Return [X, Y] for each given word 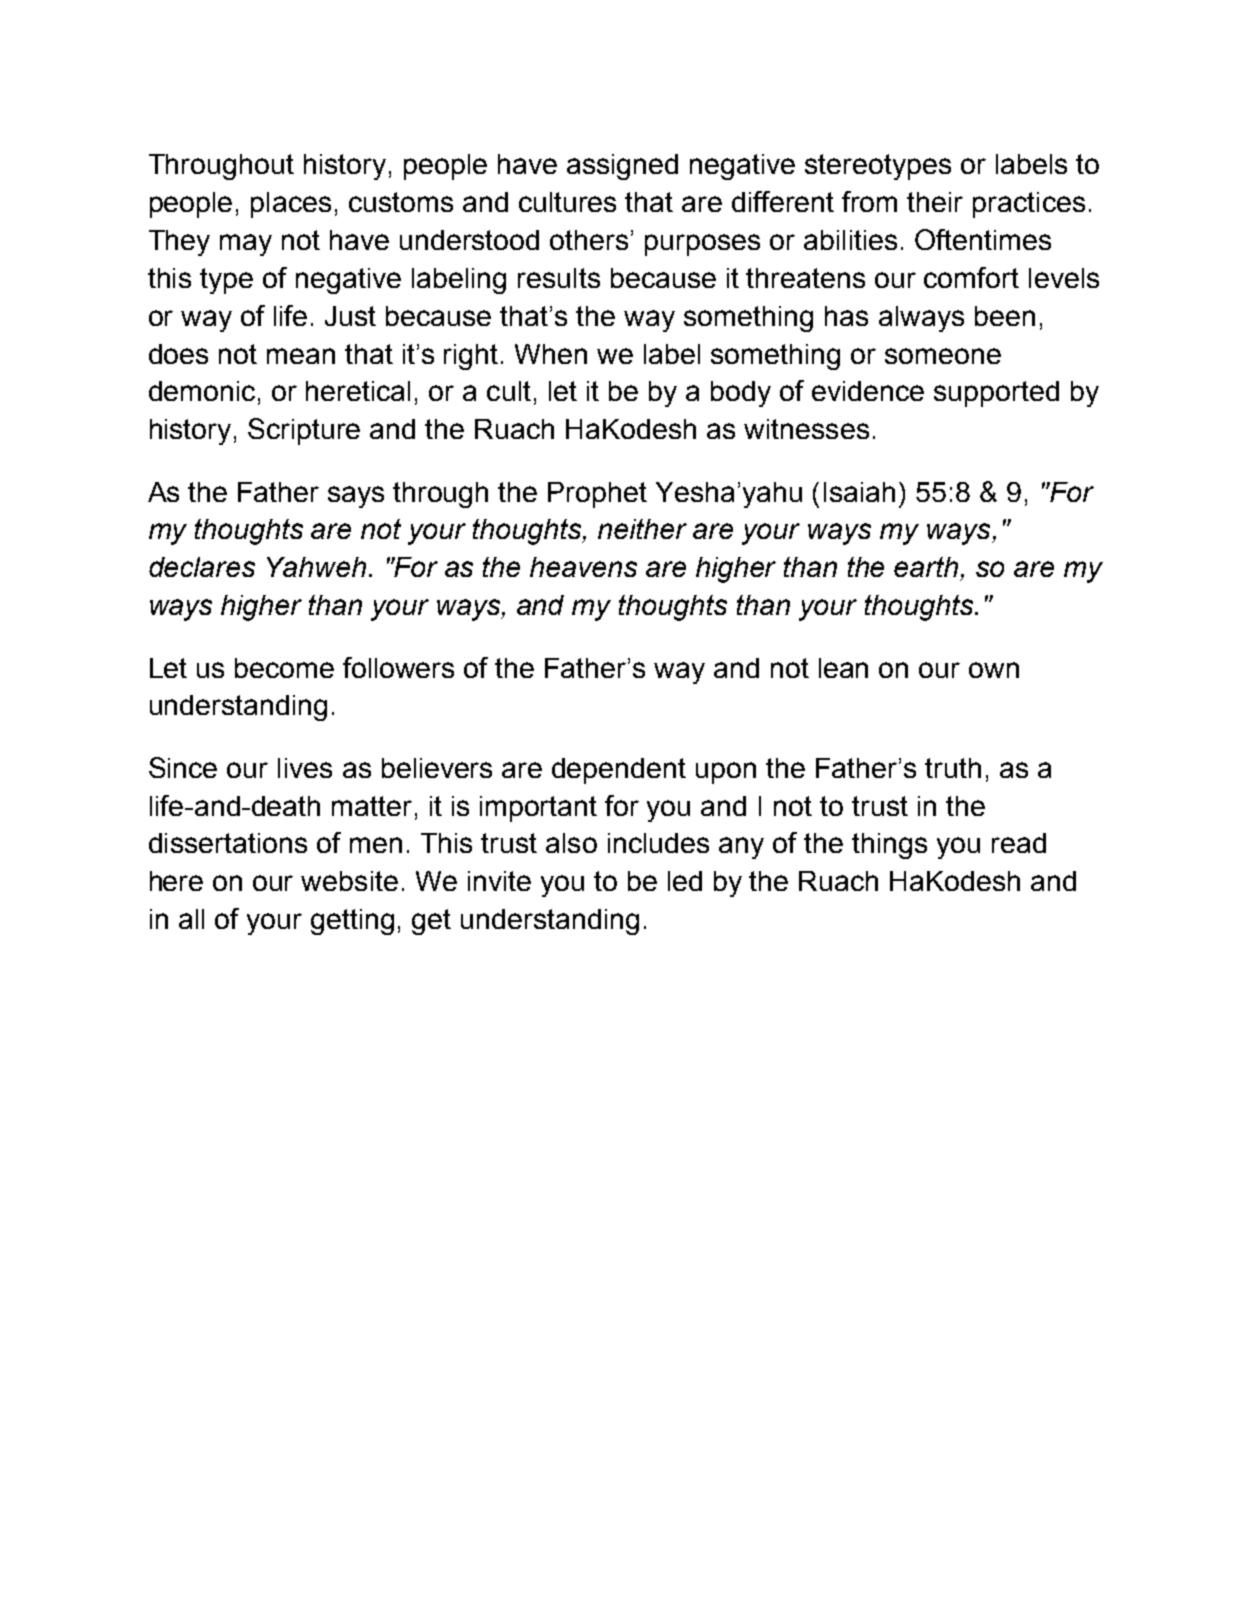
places [291, 205]
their [935, 202]
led [685, 881]
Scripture [304, 431]
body [741, 394]
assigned [622, 167]
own [994, 670]
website [349, 881]
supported [996, 394]
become [284, 668]
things [889, 846]
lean [843, 668]
